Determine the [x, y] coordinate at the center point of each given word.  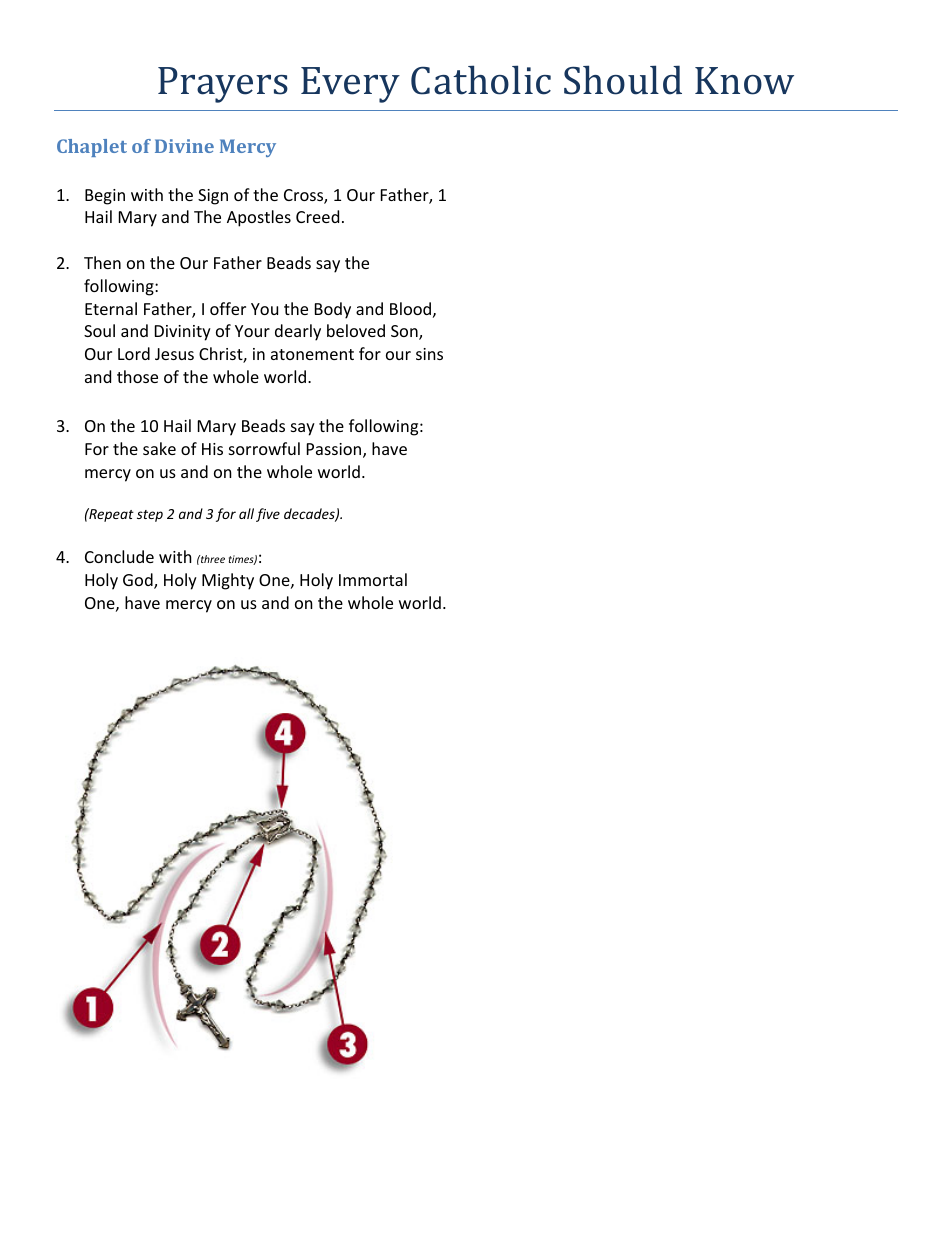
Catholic [481, 80]
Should [623, 80]
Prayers [223, 85]
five [268, 515]
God [139, 581]
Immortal [373, 579]
